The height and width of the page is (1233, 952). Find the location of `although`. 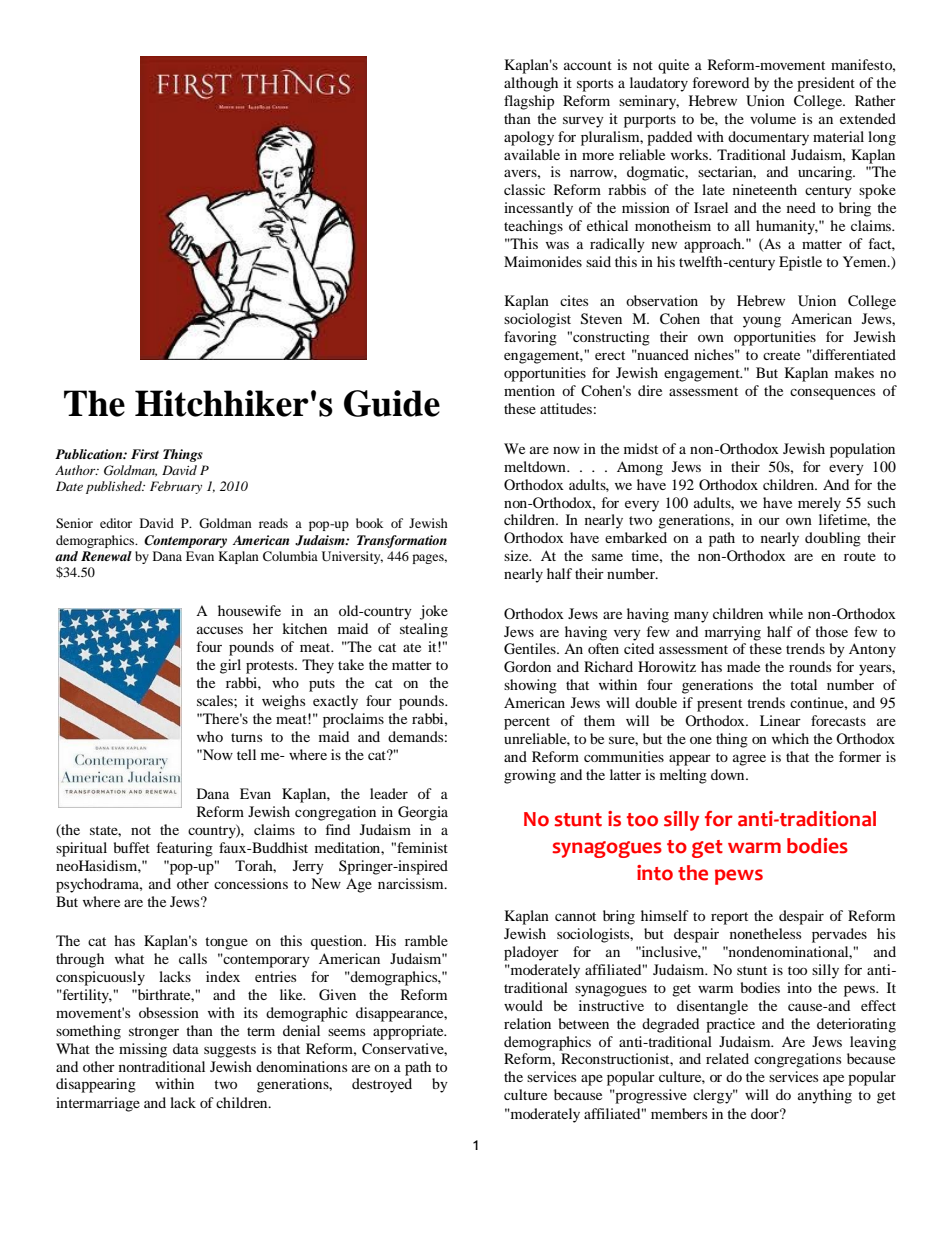

although is located at coordinates (531, 84).
